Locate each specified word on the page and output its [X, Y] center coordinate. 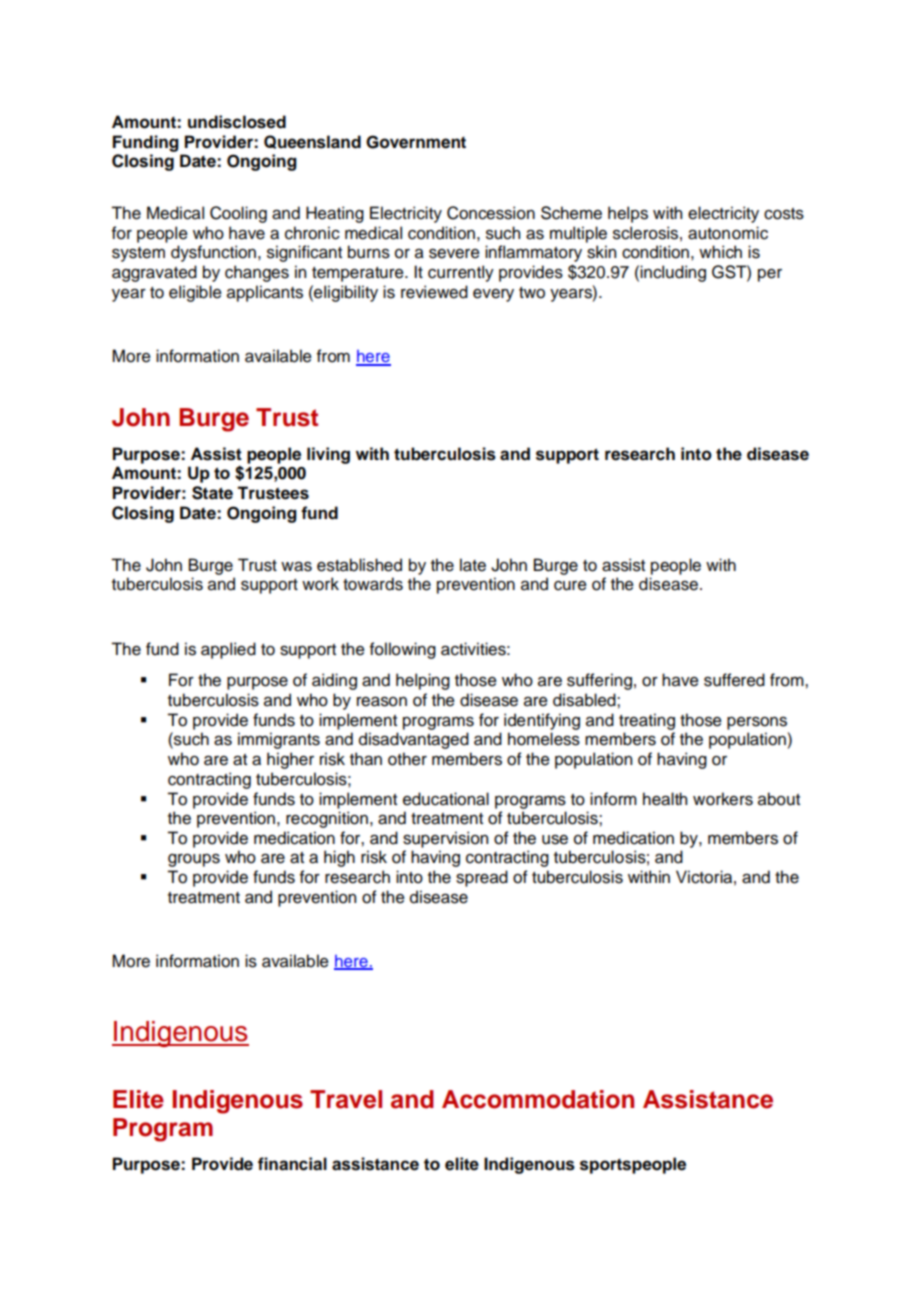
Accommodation [538, 1099]
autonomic [728, 233]
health [665, 799]
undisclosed [237, 122]
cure [570, 586]
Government [416, 142]
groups [194, 860]
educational [446, 799]
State [212, 493]
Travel [346, 1099]
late [473, 565]
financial [292, 1164]
